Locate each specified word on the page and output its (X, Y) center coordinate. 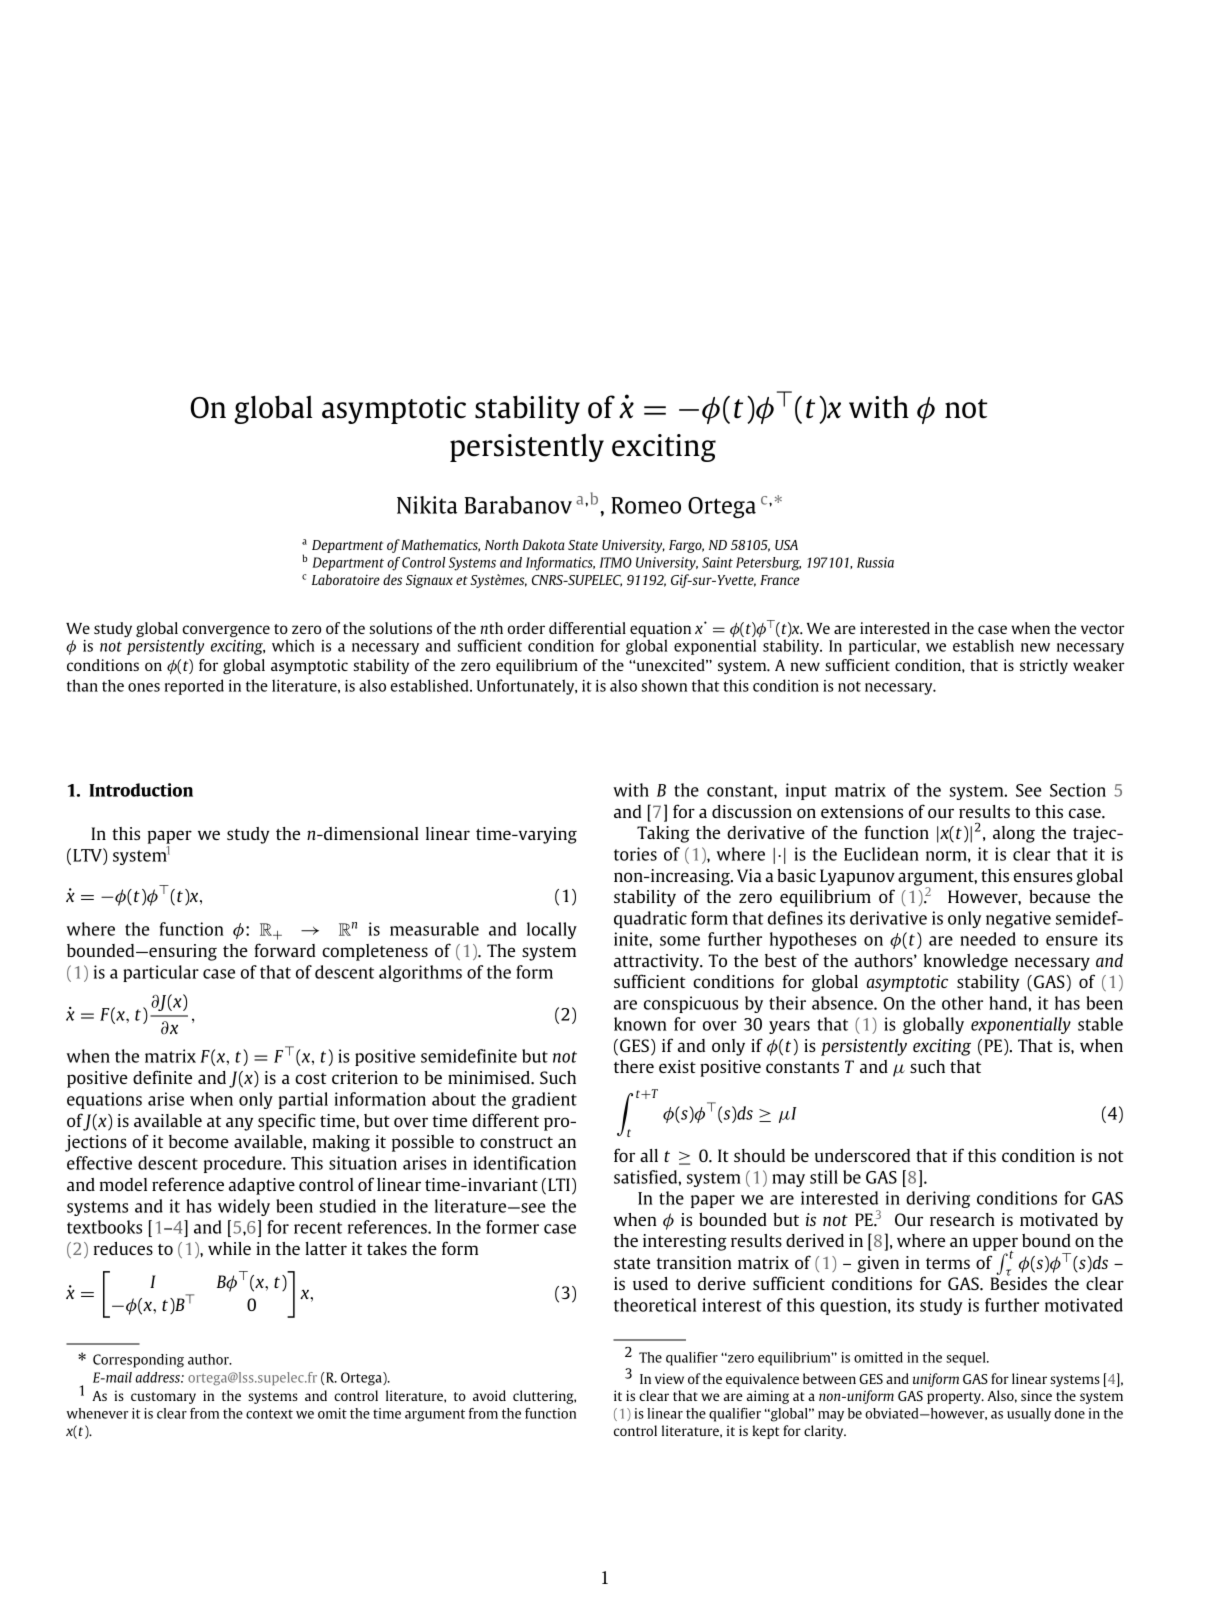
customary (163, 1398)
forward (285, 950)
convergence (226, 632)
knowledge (966, 962)
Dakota (543, 544)
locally (552, 930)
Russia (875, 562)
